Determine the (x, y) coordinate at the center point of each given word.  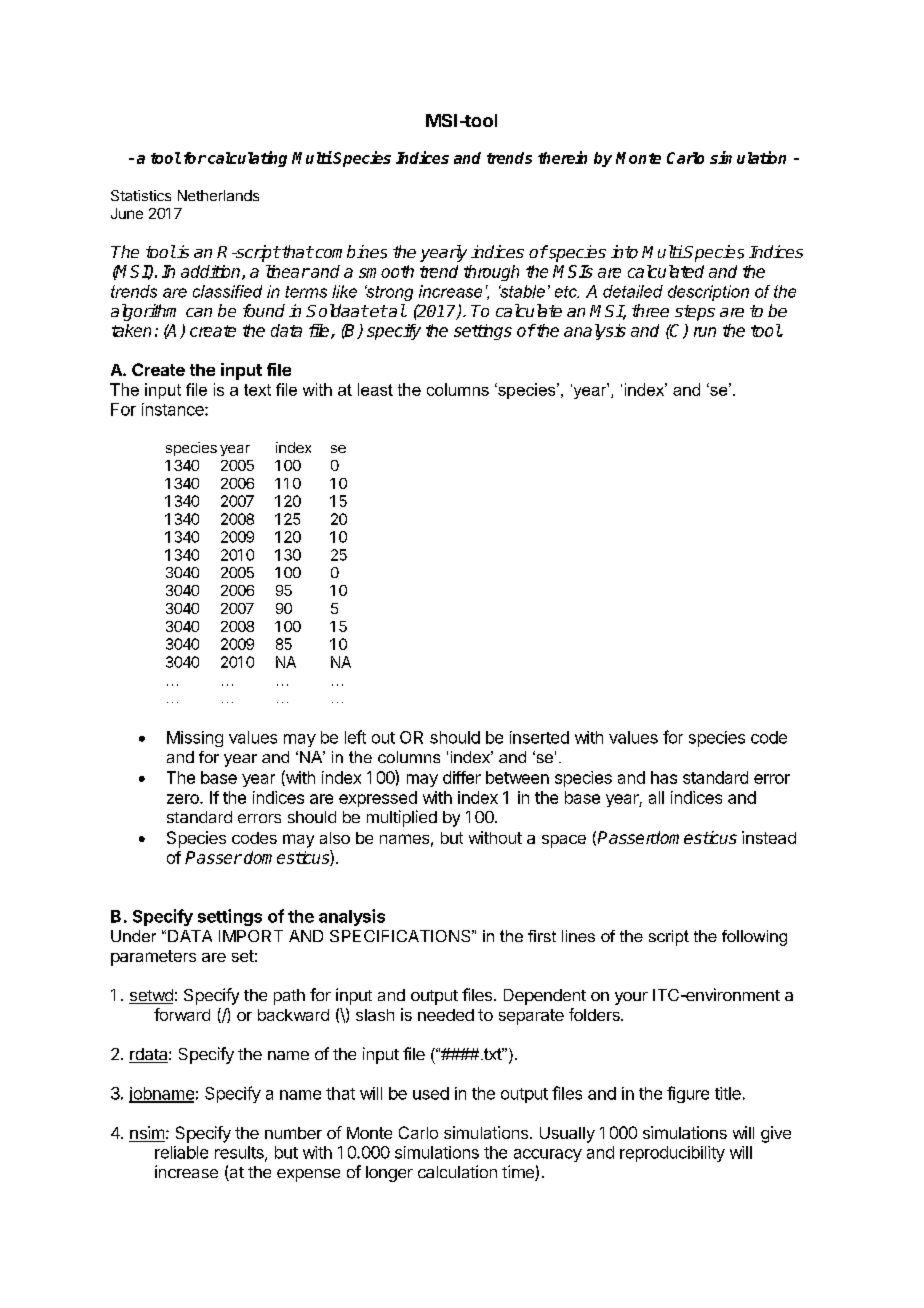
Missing (195, 739)
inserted (539, 737)
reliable (181, 1152)
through (491, 273)
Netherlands (218, 195)
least (375, 389)
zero (184, 799)
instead (769, 837)
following (754, 938)
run (705, 332)
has (664, 777)
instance (174, 409)
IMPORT (251, 936)
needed (446, 1015)
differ (462, 777)
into (624, 252)
